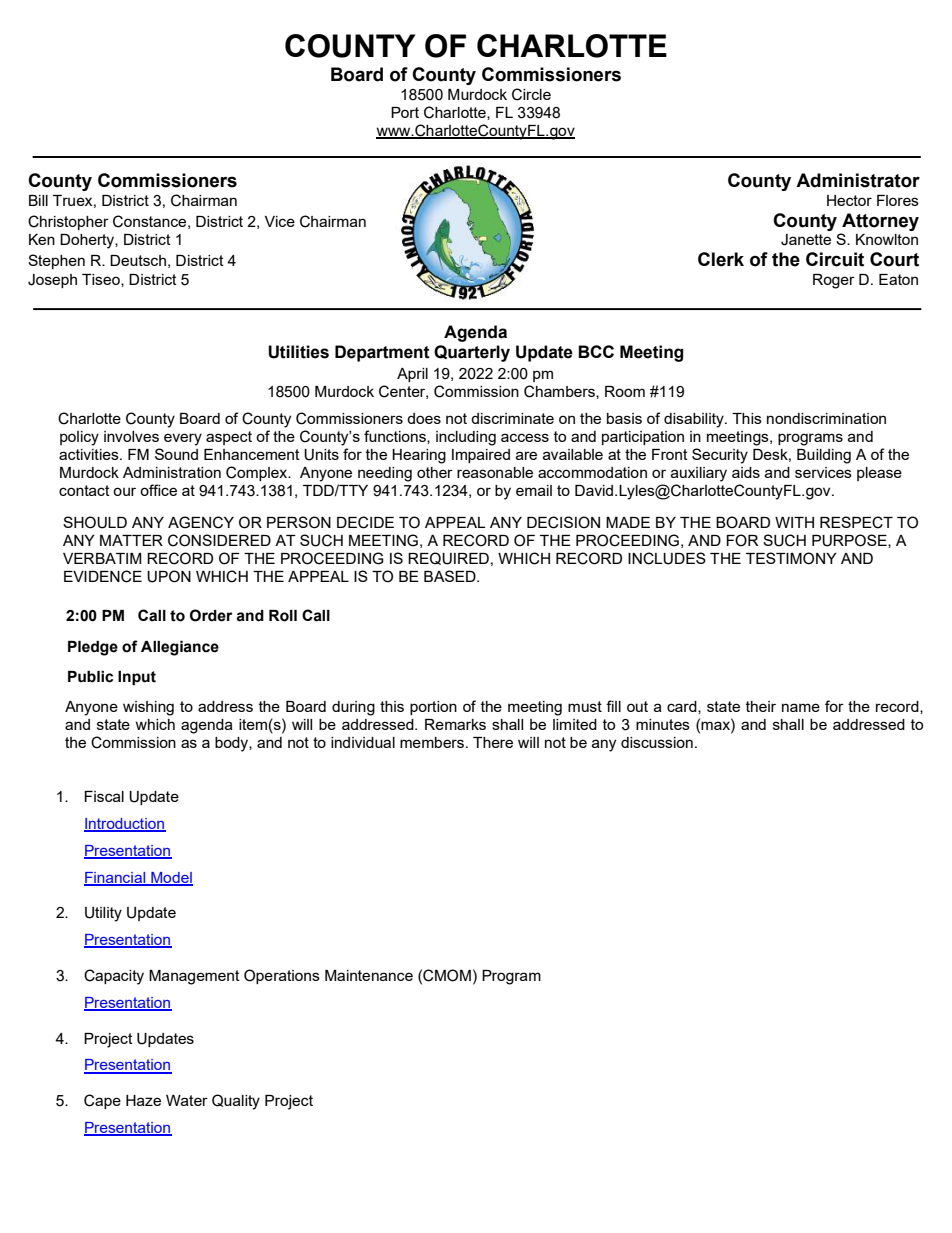 This page has width=952, height=1233. What do you see at coordinates (38, 200) in the page?
I see `Bill` at bounding box center [38, 200].
